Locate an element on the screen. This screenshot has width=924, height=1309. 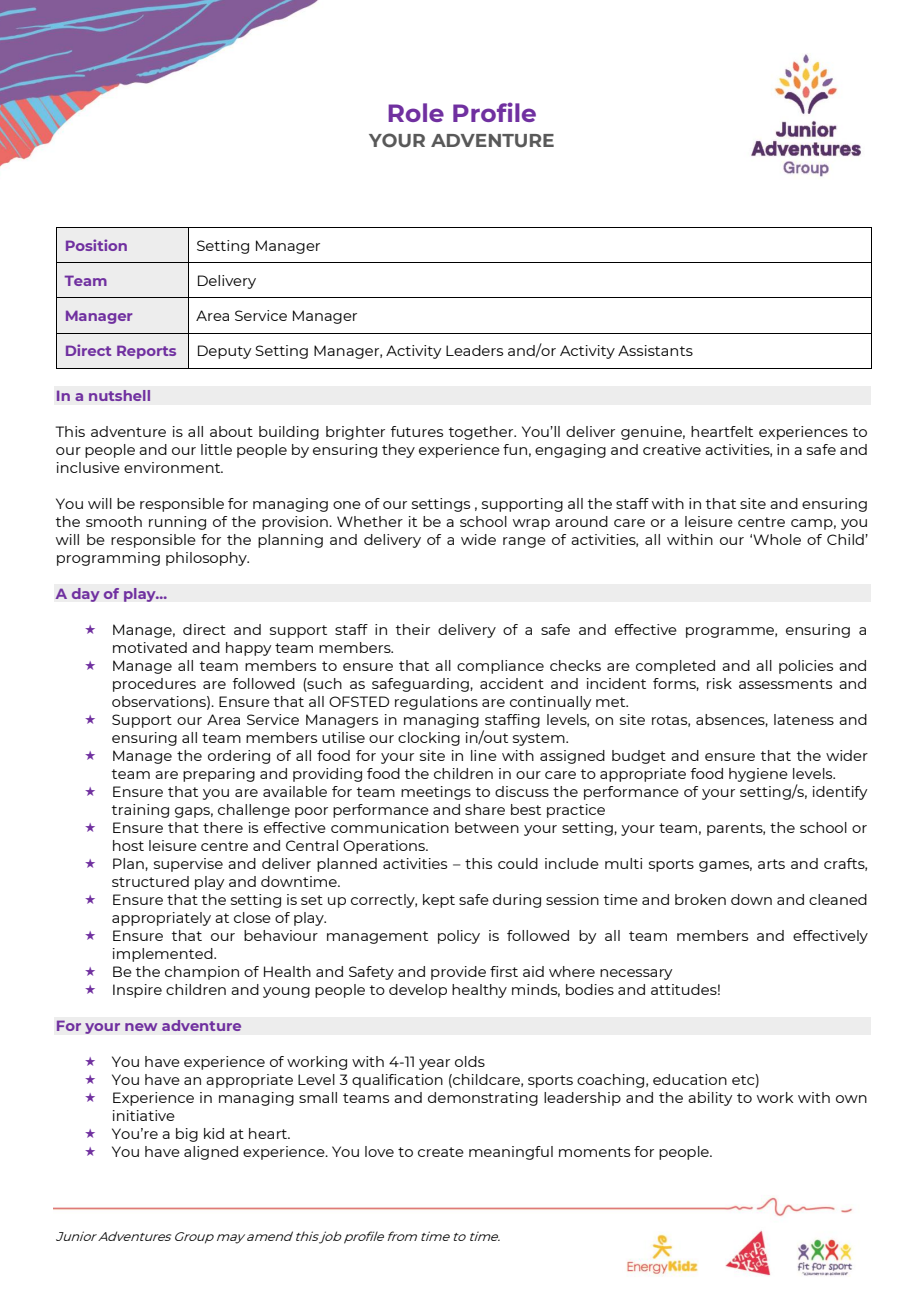
big is located at coordinates (187, 1135).
